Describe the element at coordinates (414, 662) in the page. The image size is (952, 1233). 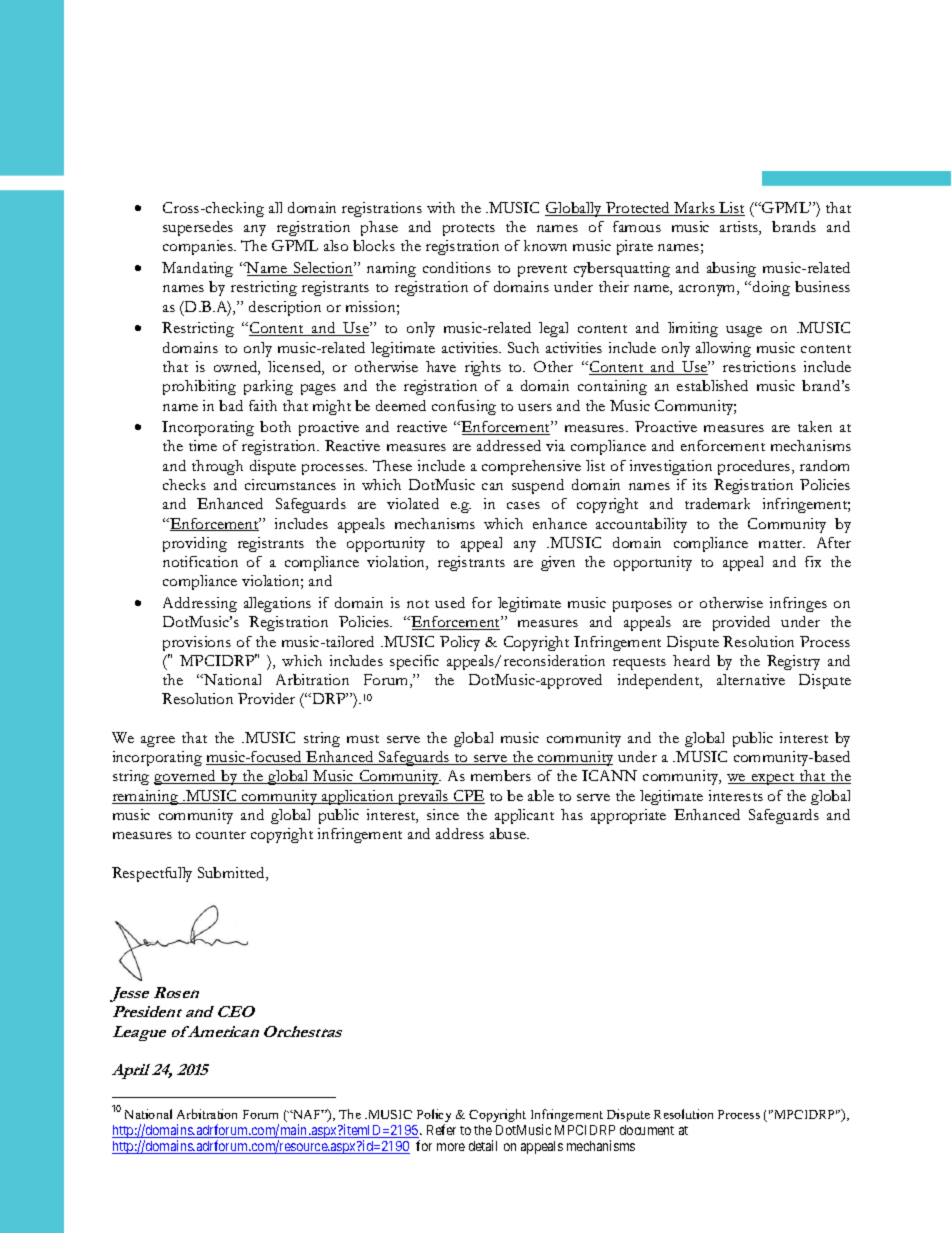
I see `specific` at that location.
